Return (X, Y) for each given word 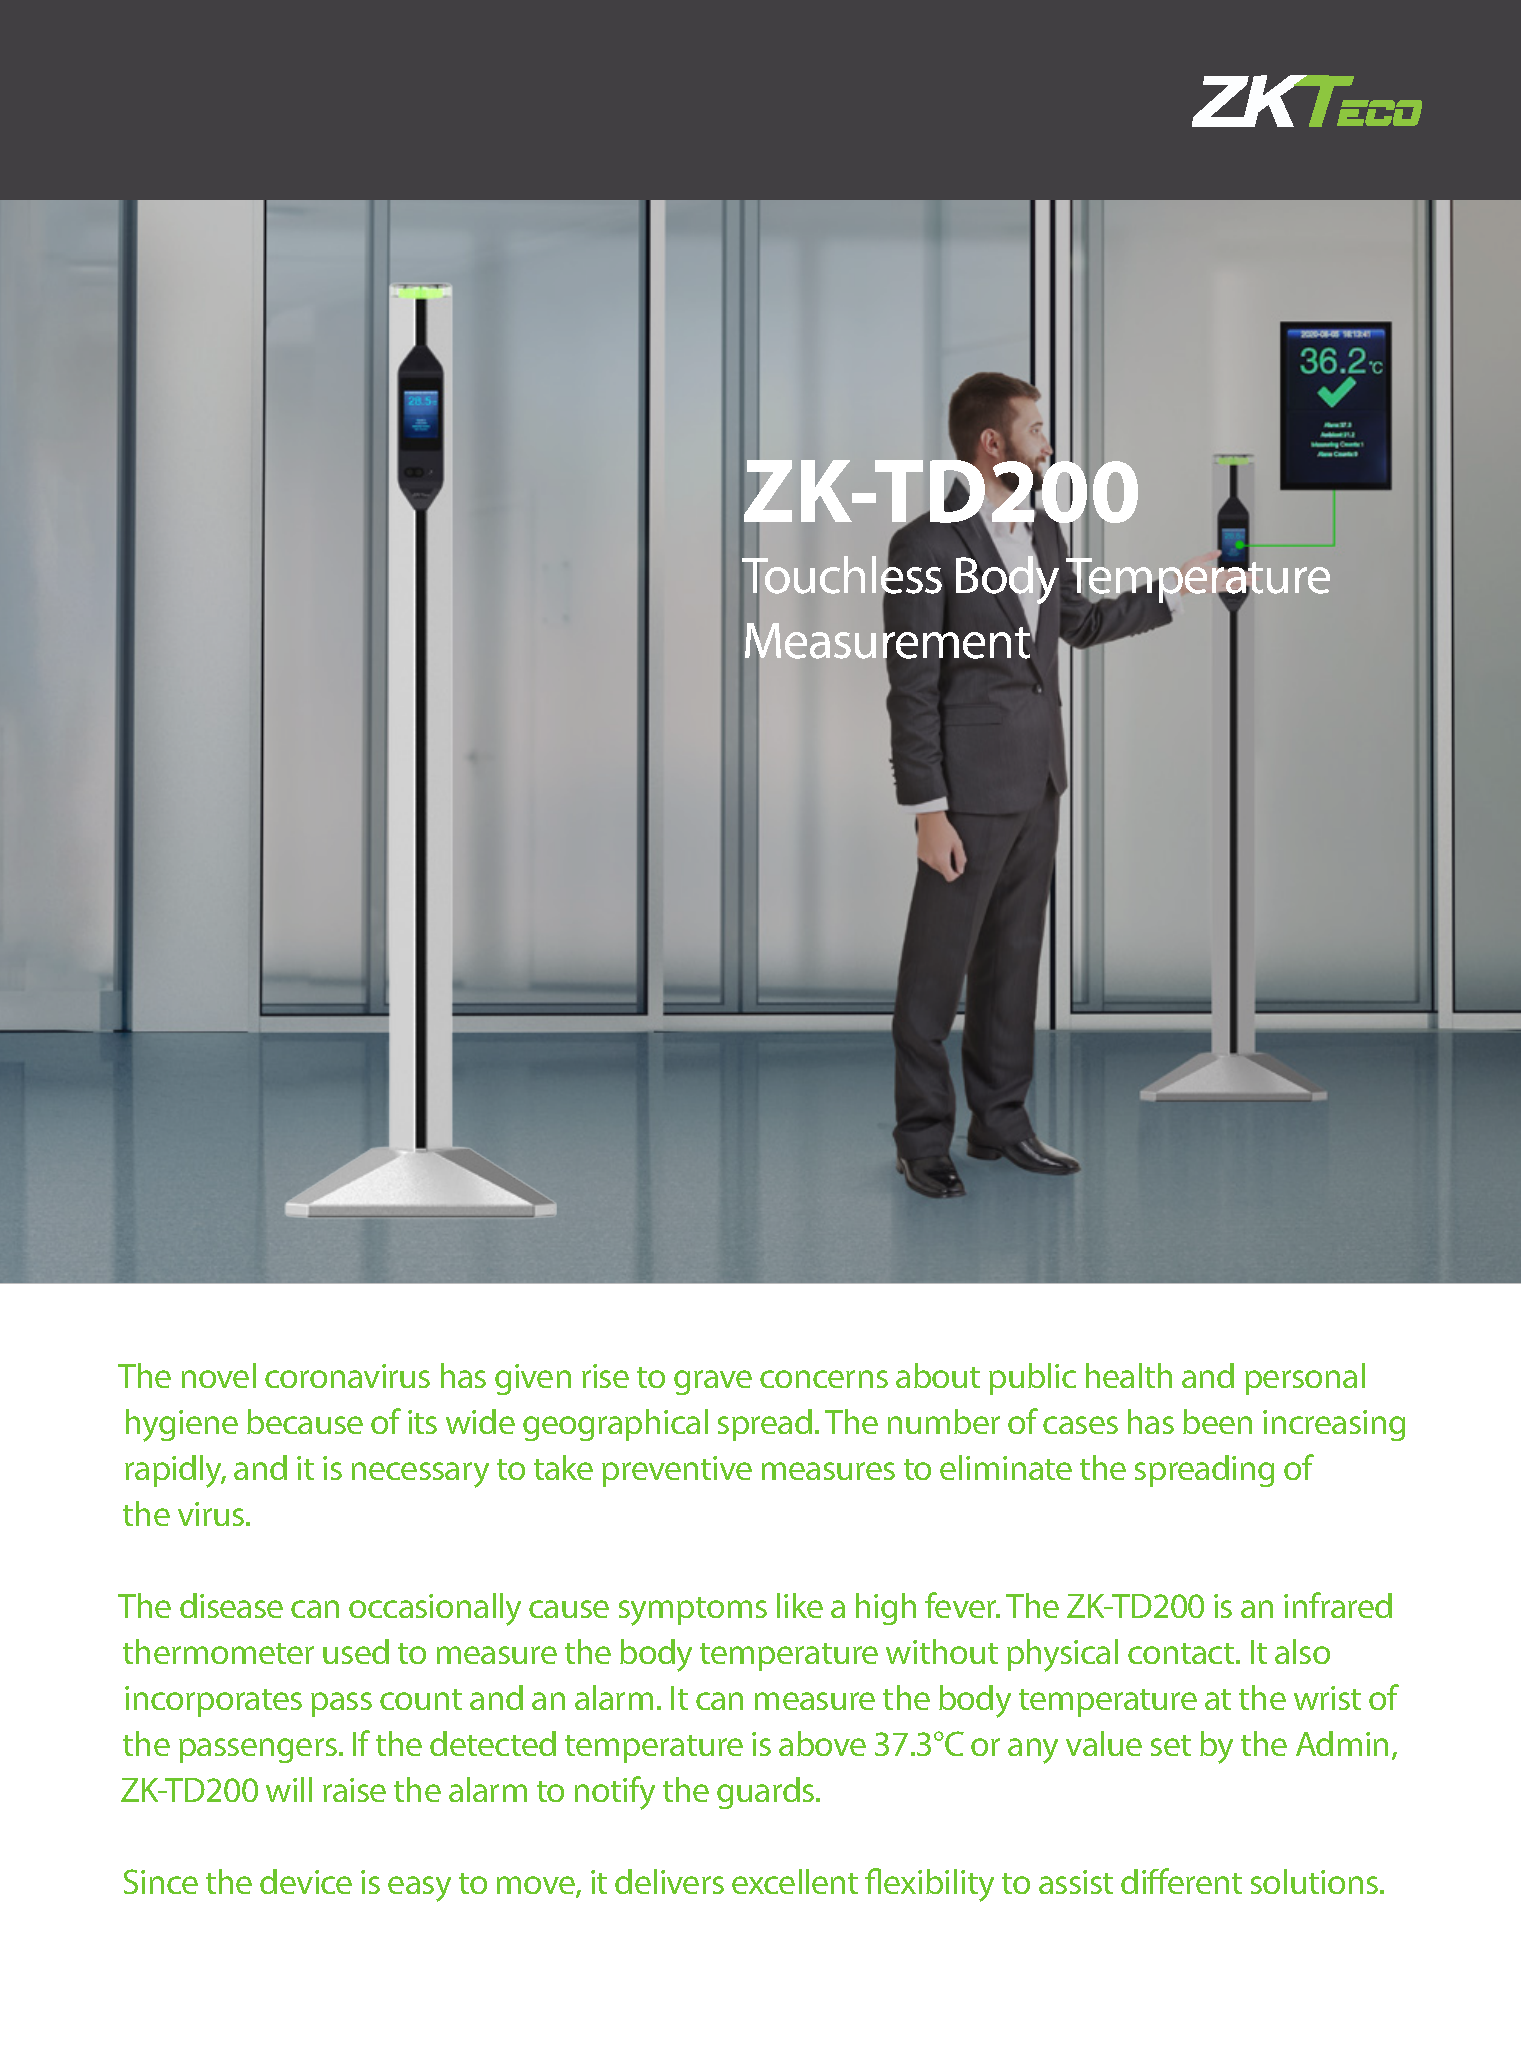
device (306, 1881)
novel (219, 1375)
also (1302, 1651)
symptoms (693, 1611)
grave (713, 1382)
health (1129, 1375)
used (356, 1651)
